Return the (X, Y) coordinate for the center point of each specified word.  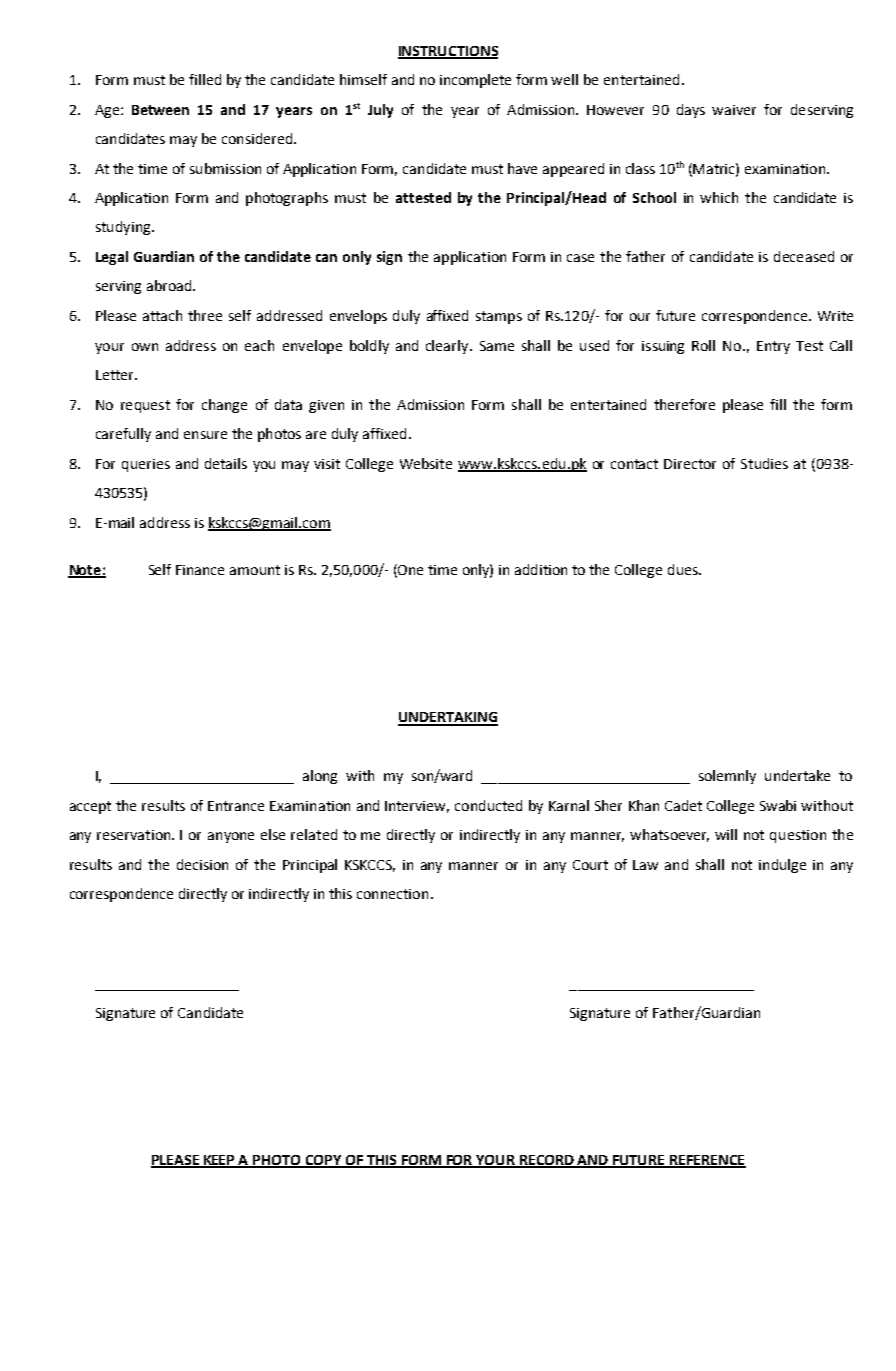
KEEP (219, 1161)
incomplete (475, 81)
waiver (734, 110)
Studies (764, 463)
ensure (205, 435)
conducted (488, 805)
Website (426, 463)
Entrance (236, 806)
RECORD (547, 1161)
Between (160, 110)
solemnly (727, 777)
